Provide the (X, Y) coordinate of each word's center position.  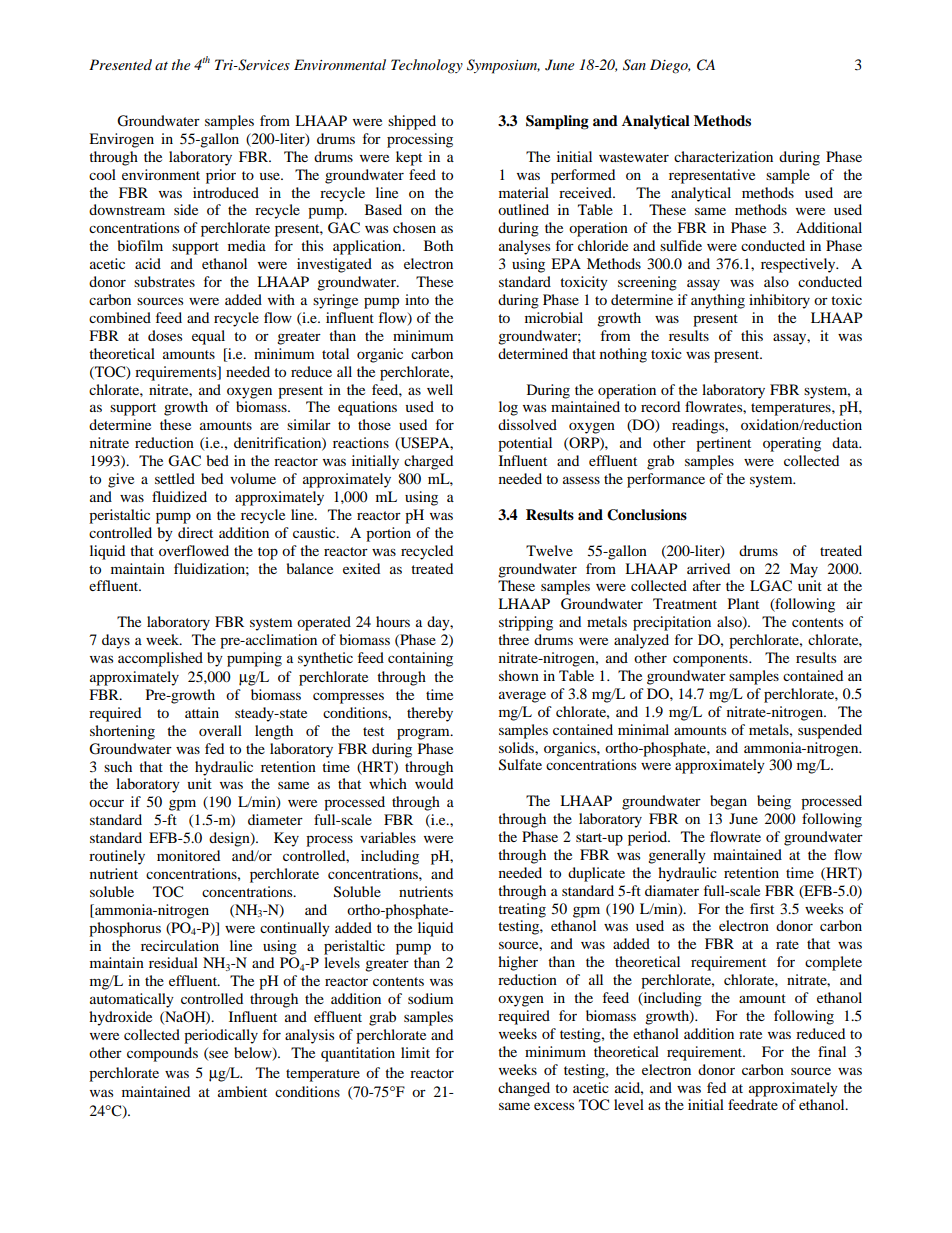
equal (208, 337)
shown (519, 675)
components (711, 660)
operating (792, 444)
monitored (188, 855)
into (417, 299)
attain (202, 712)
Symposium (503, 66)
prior (221, 176)
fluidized (179, 496)
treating (522, 910)
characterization (723, 156)
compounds (162, 1054)
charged (428, 462)
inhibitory (779, 301)
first (762, 908)
